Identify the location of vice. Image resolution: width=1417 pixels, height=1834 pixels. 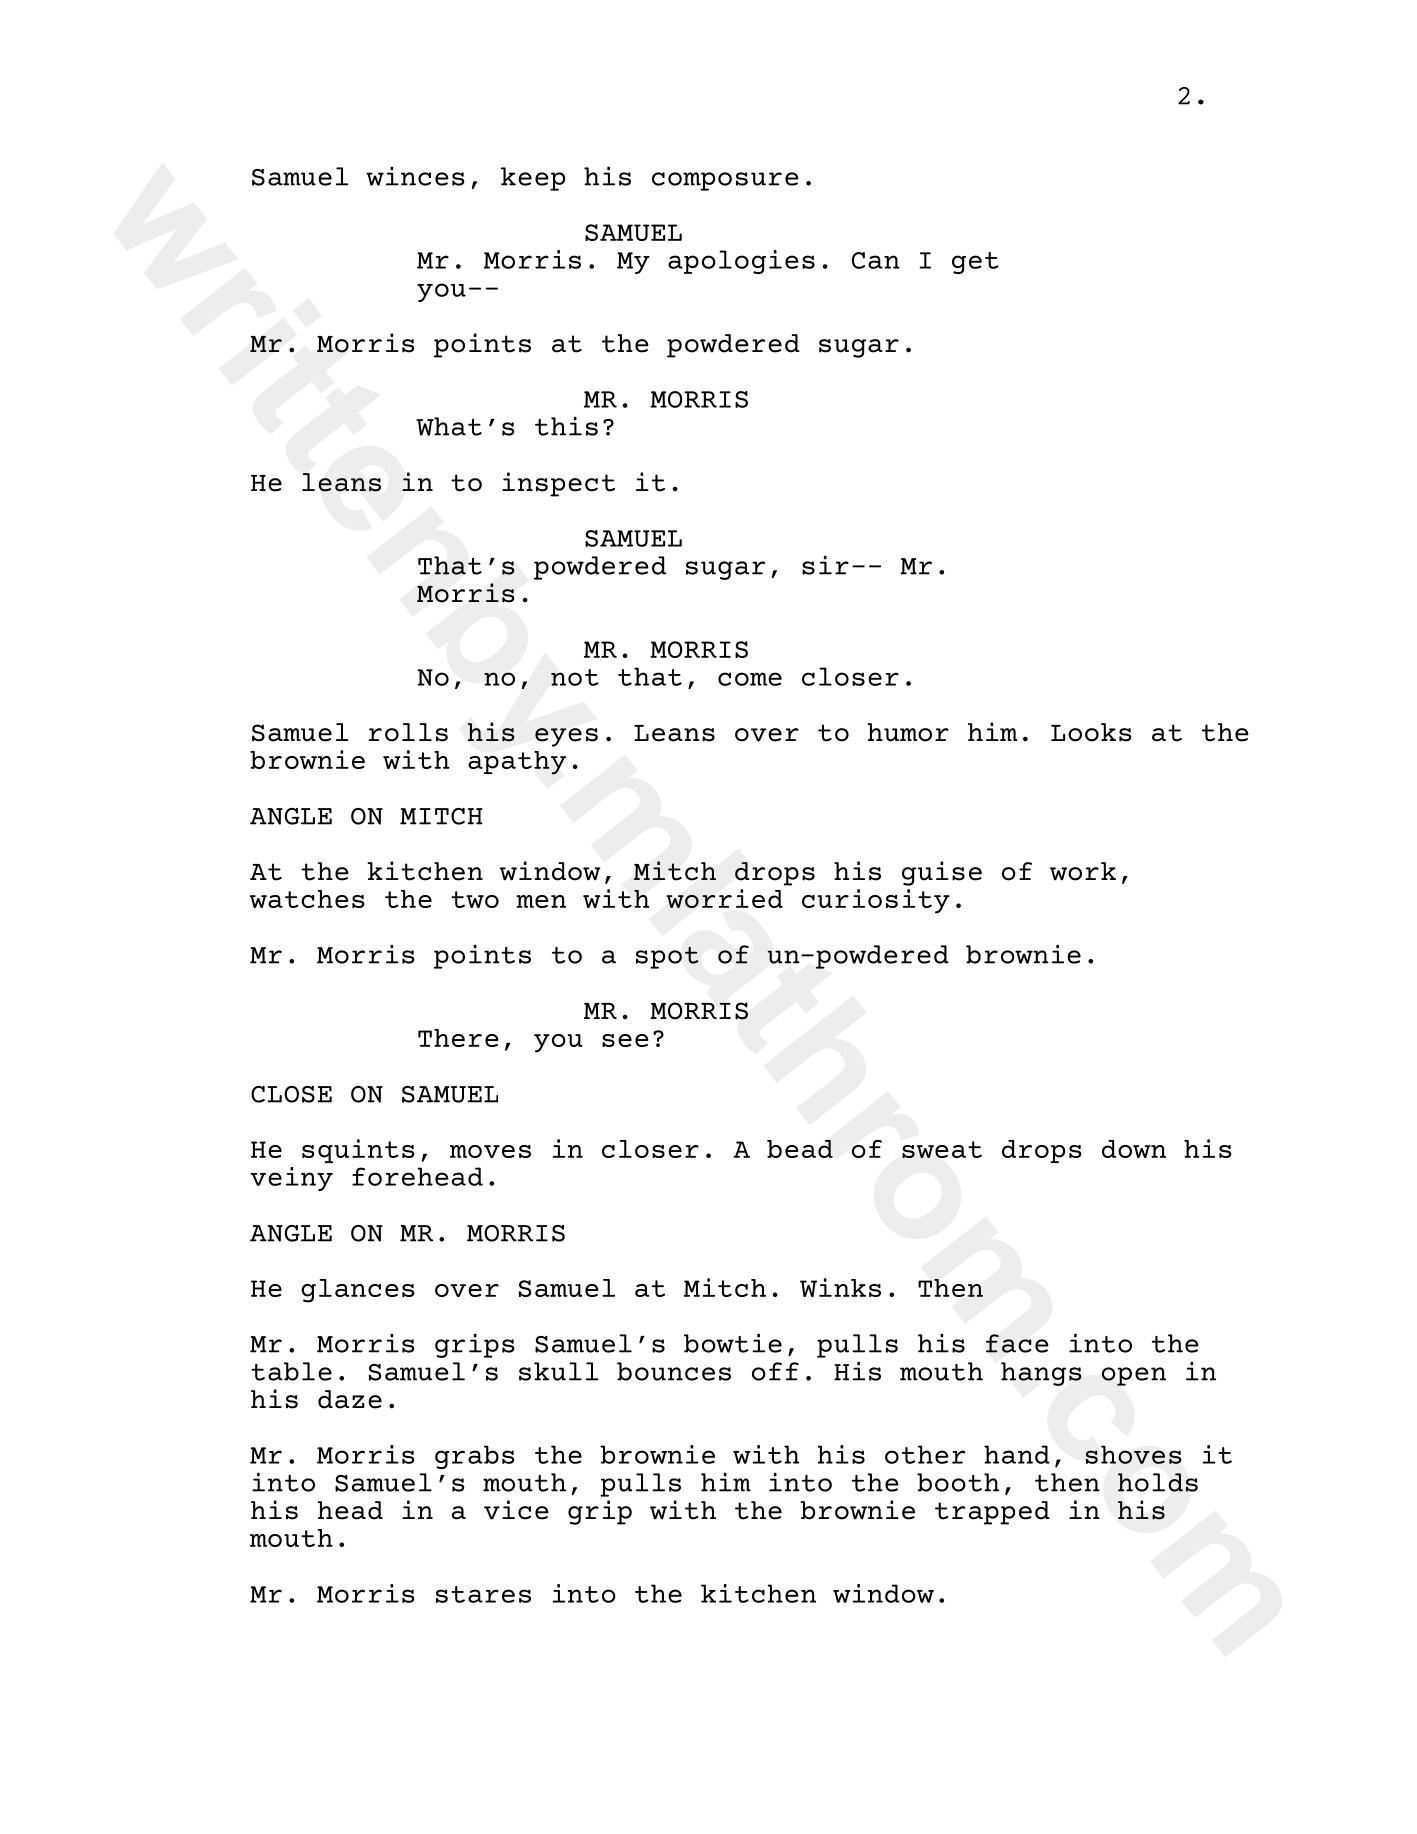
(516, 1510).
